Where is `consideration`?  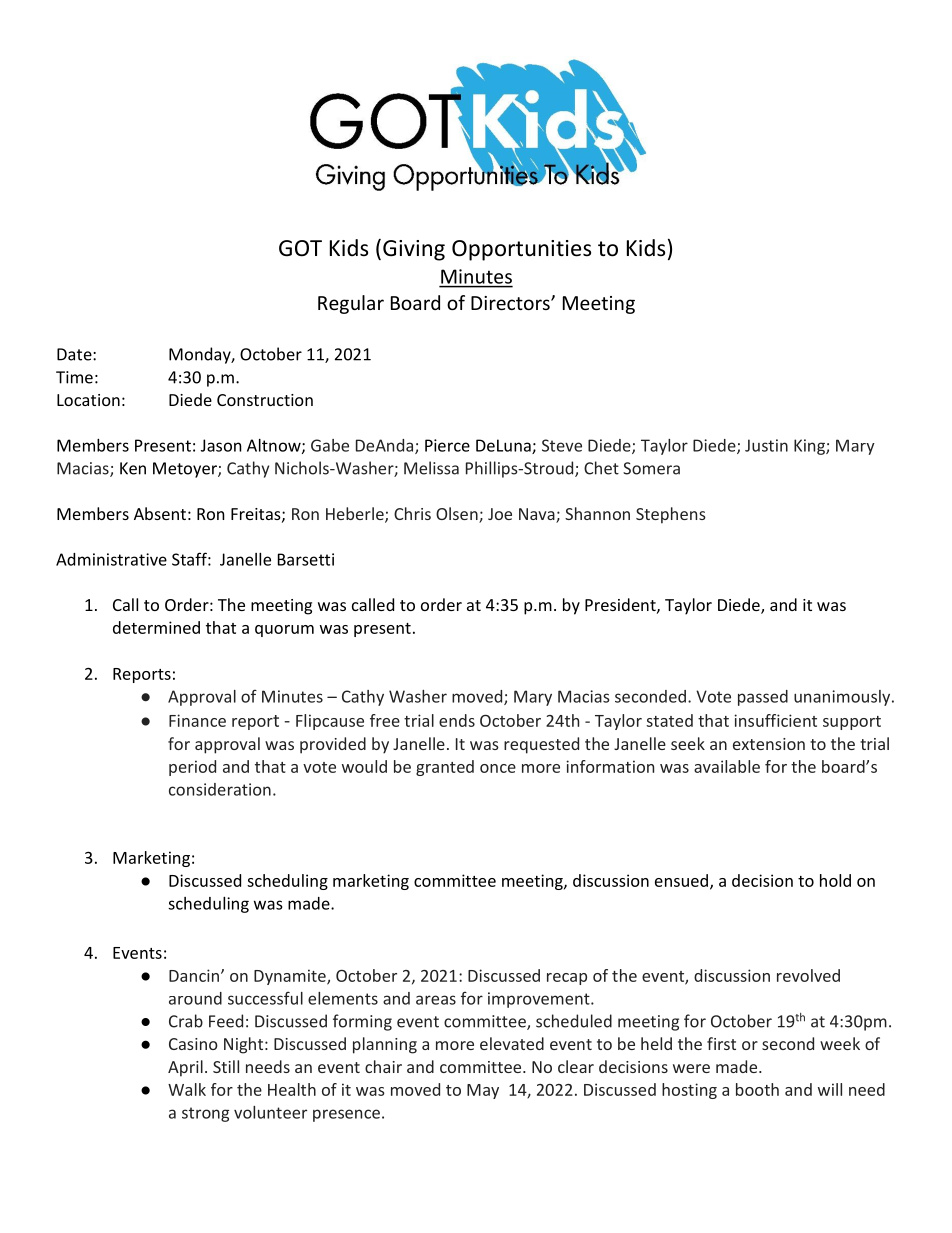
consideration is located at coordinates (220, 789).
